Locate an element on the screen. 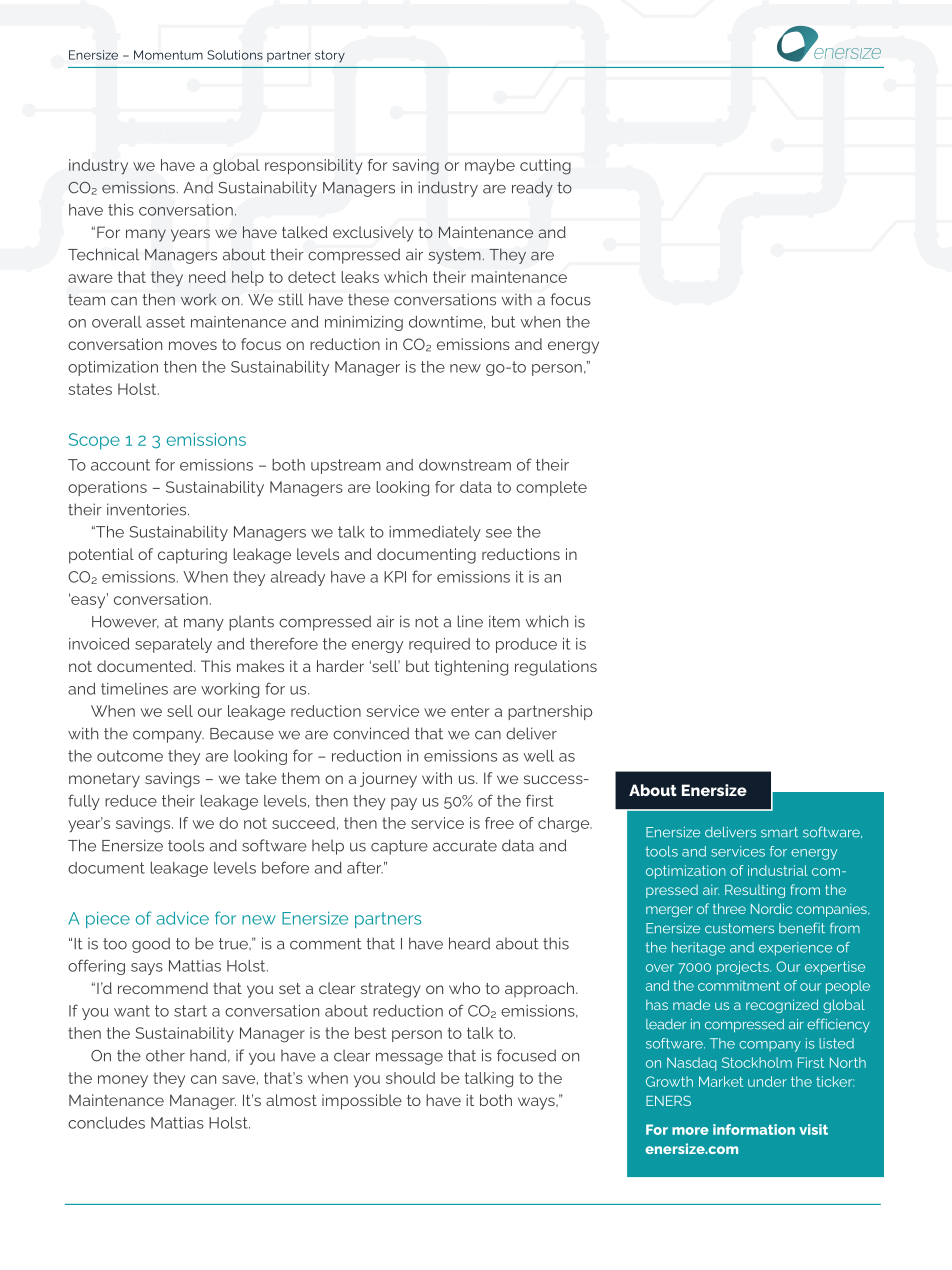  complete is located at coordinates (551, 488).
